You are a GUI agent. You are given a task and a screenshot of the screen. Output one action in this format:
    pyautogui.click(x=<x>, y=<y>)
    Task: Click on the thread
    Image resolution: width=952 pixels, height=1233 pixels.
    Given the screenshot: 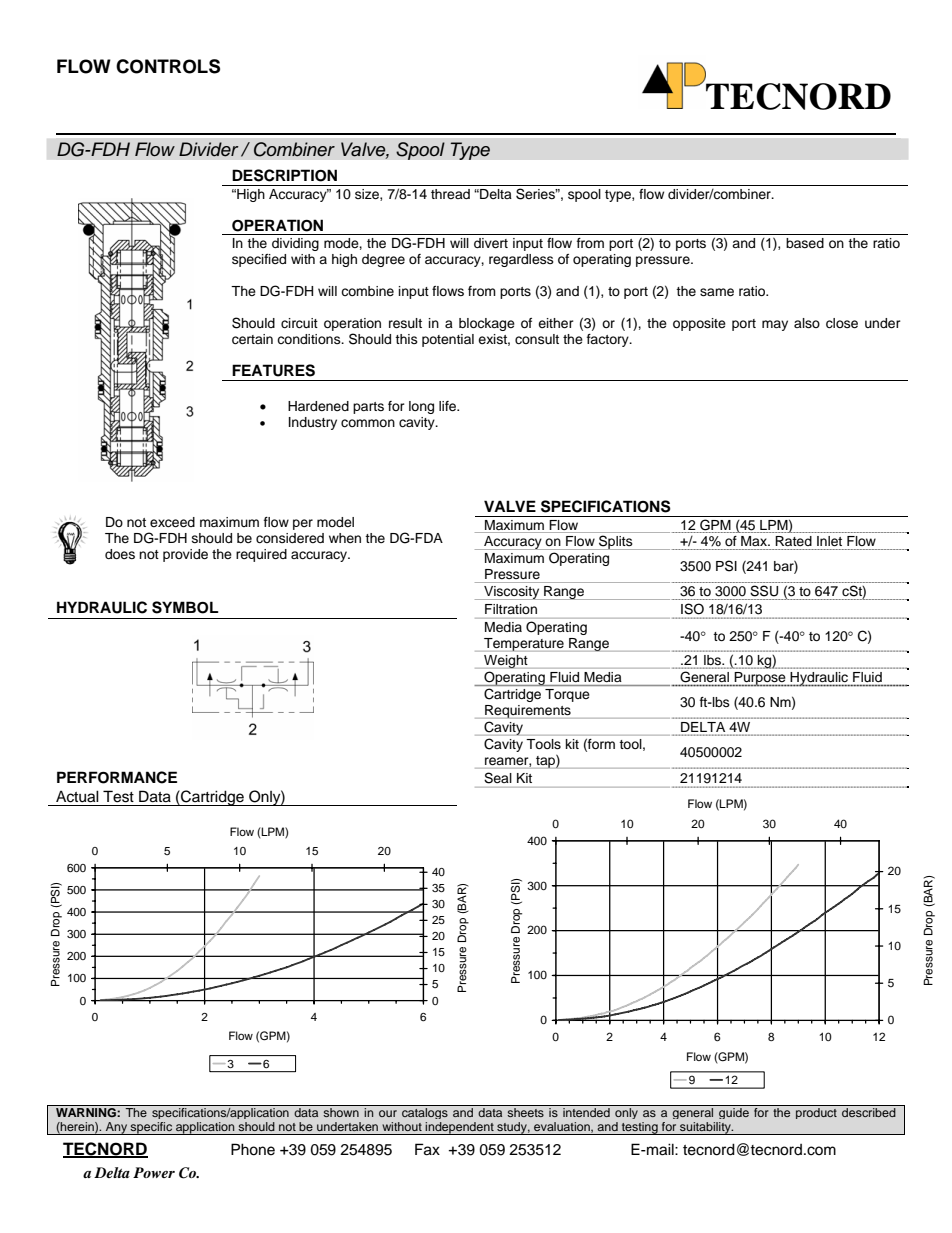 What is the action you would take?
    pyautogui.click(x=450, y=194)
